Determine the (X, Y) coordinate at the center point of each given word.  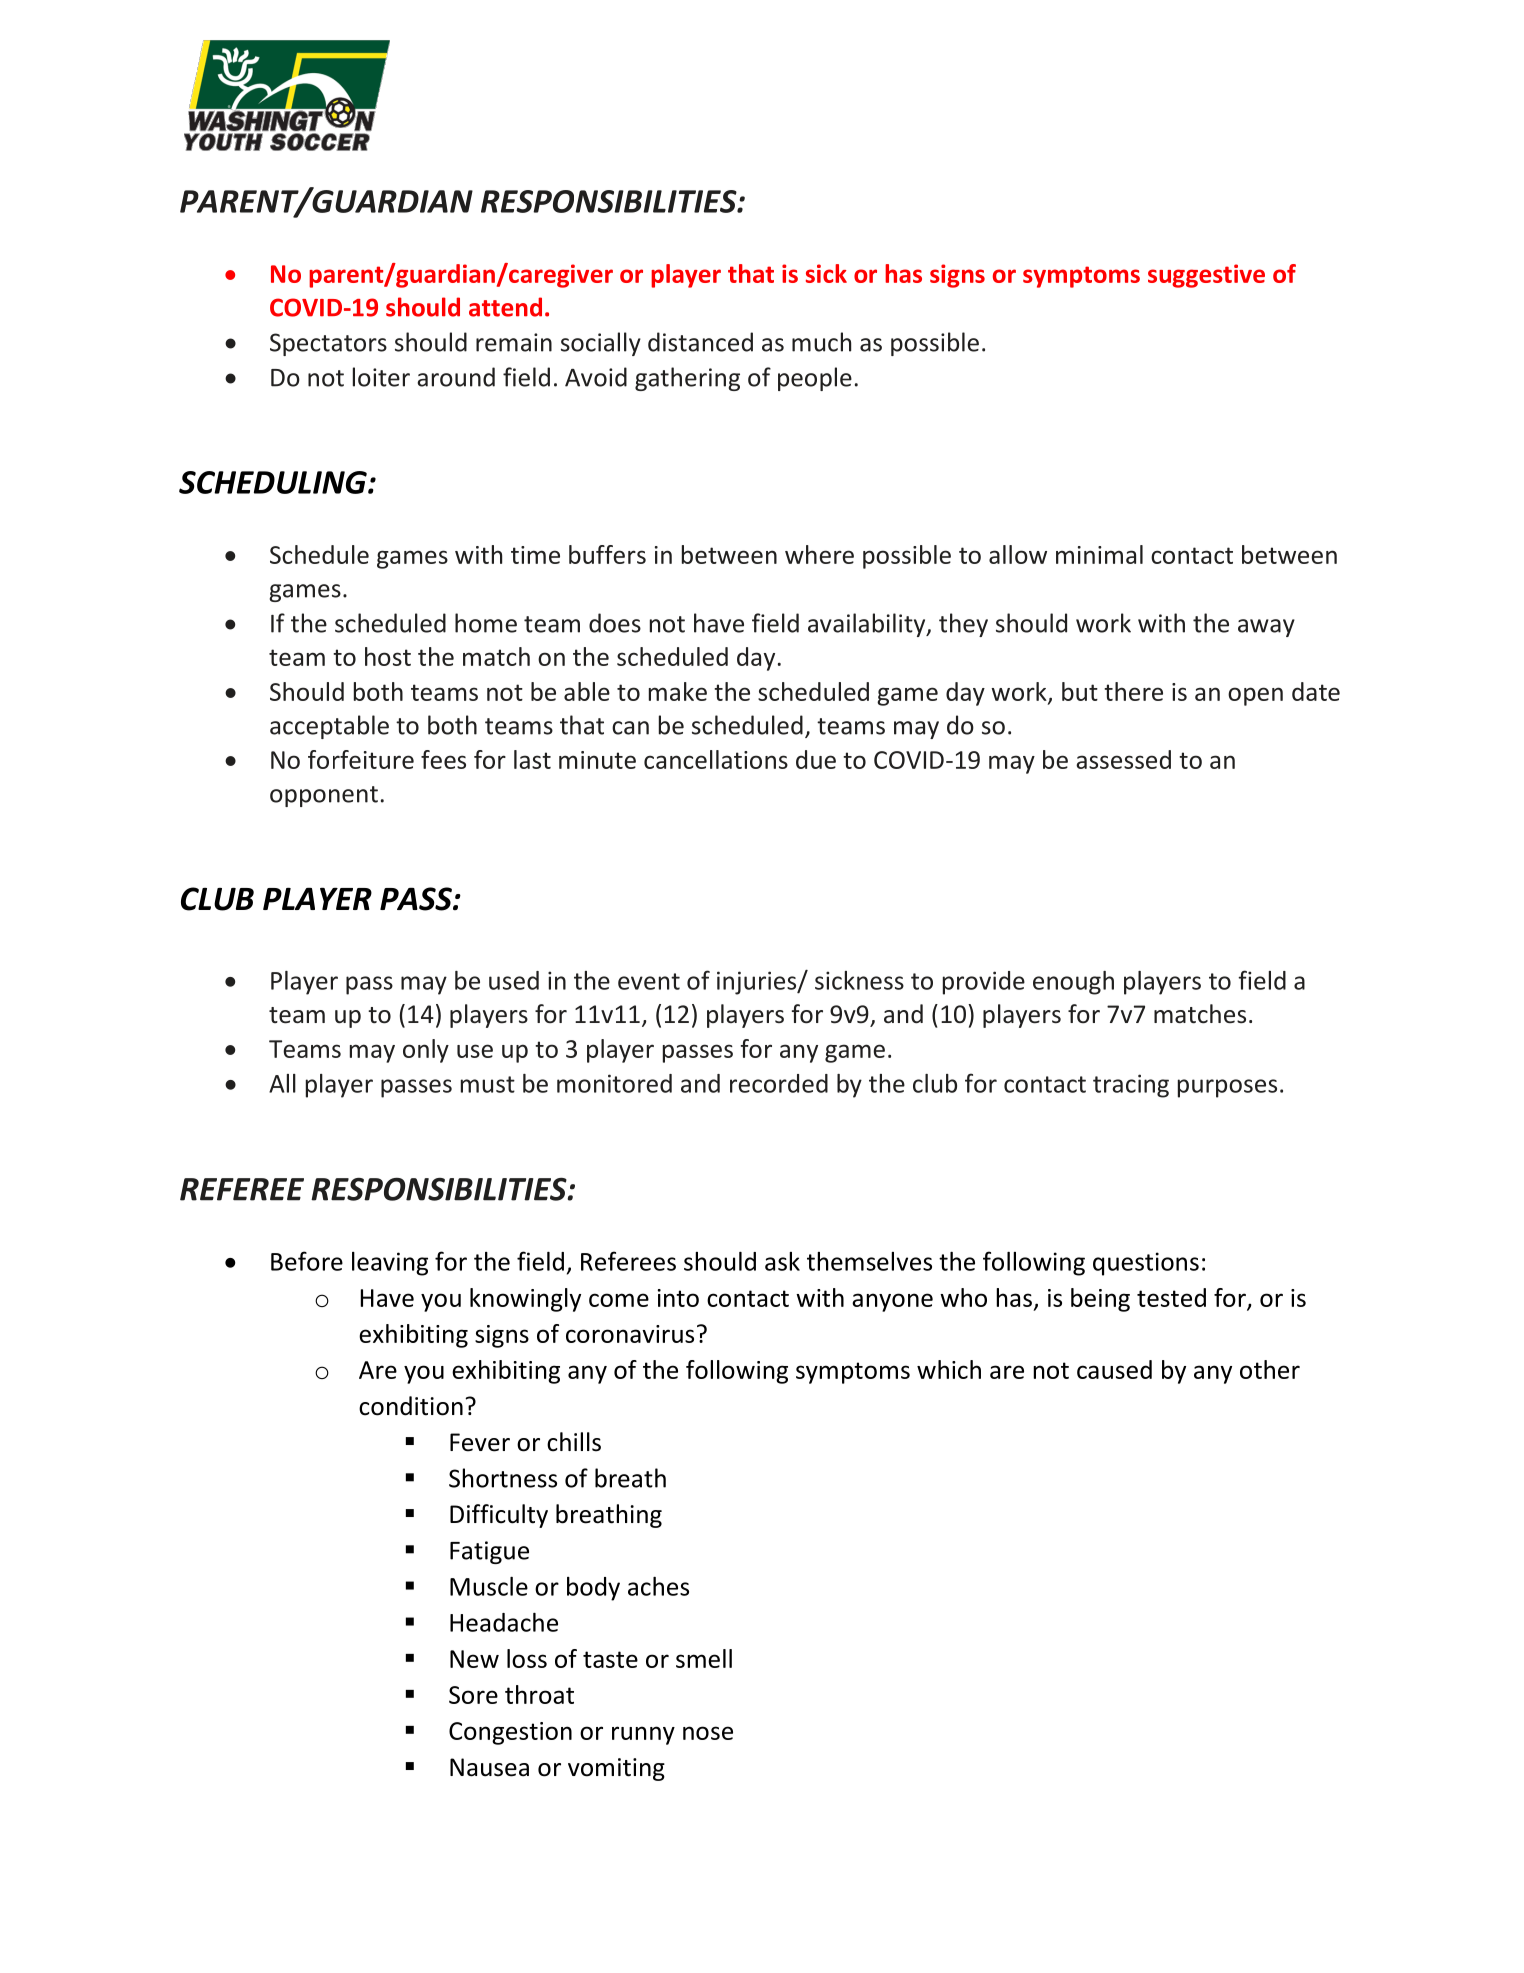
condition (411, 1406)
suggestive (1206, 276)
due (816, 759)
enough (1073, 983)
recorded (779, 1083)
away (1266, 628)
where (819, 554)
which (949, 1369)
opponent (324, 796)
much (821, 342)
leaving (390, 1264)
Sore (473, 1695)
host (388, 656)
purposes (1227, 1088)
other (1270, 1369)
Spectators (328, 344)
